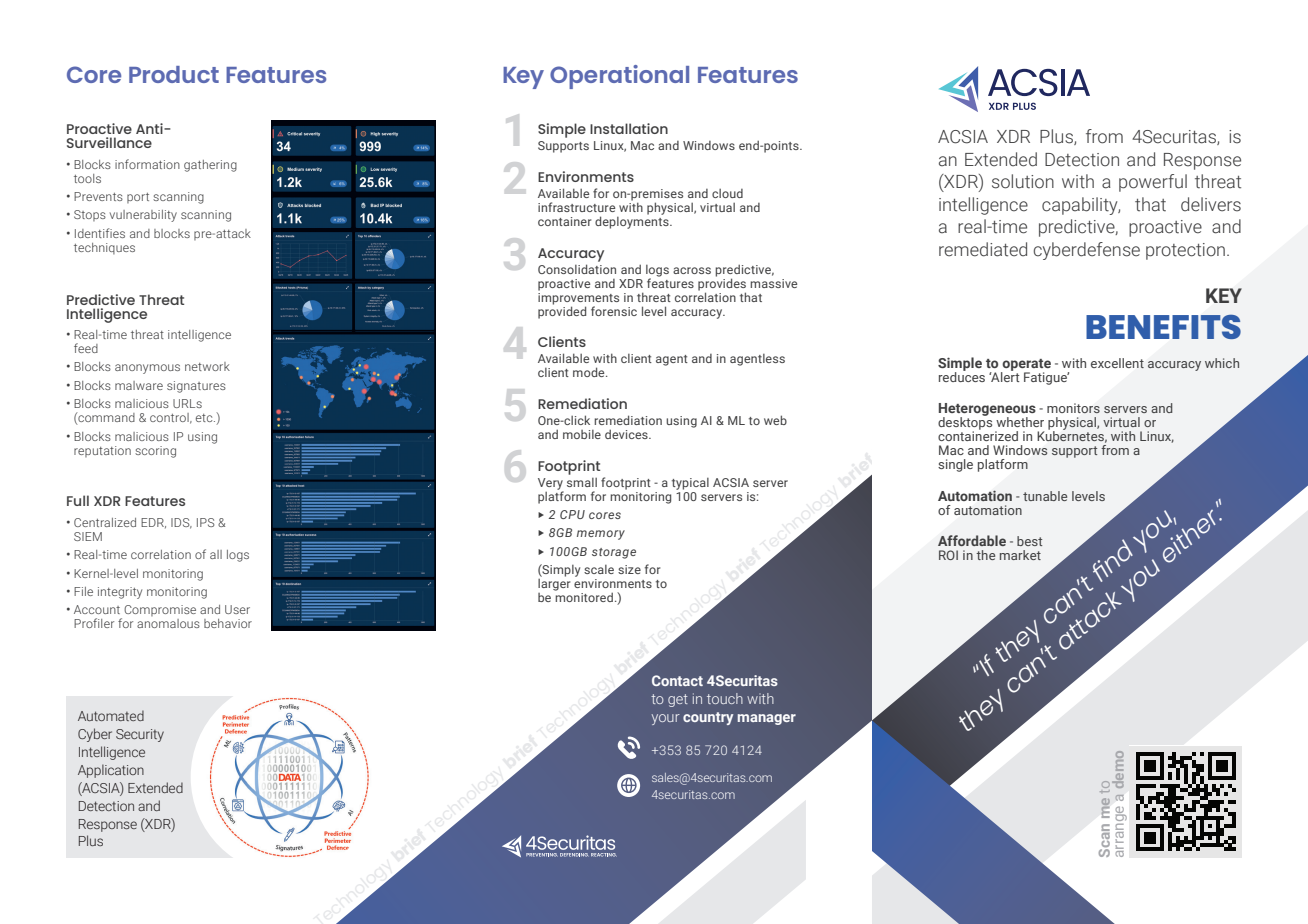  I want to click on Security, so click(140, 735).
